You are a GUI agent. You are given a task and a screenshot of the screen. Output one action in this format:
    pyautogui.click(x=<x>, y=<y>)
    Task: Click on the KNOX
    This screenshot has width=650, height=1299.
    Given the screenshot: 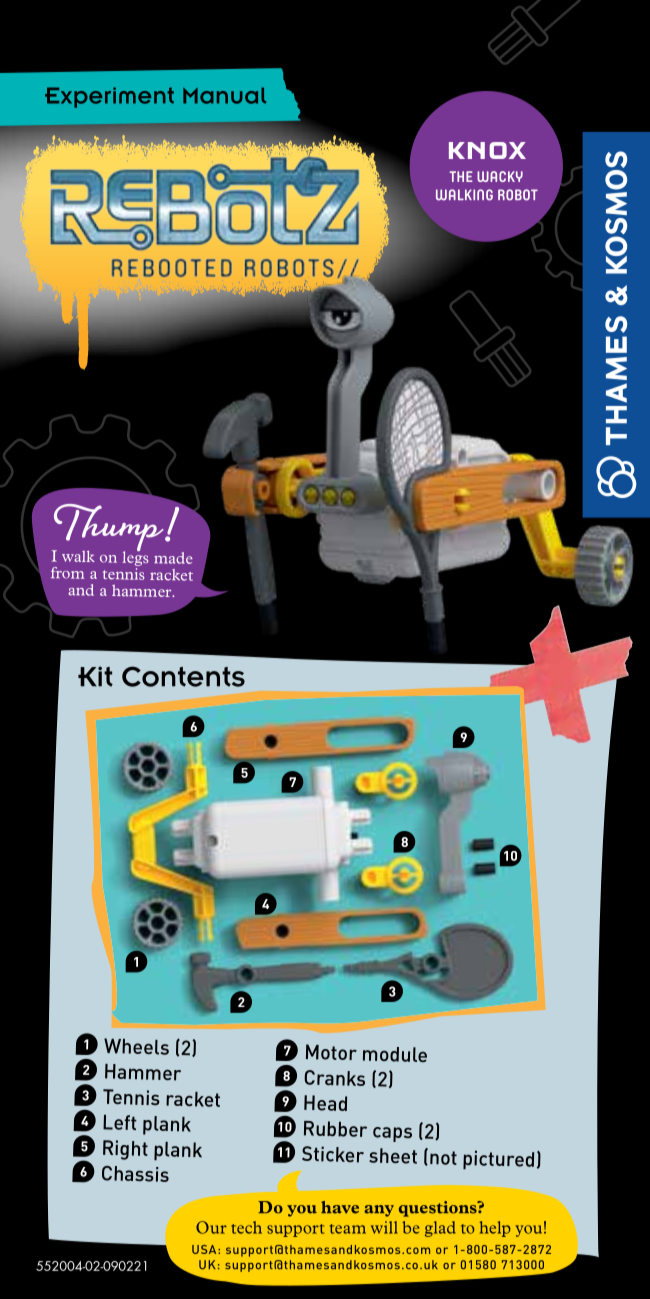 What is the action you would take?
    pyautogui.click(x=487, y=150)
